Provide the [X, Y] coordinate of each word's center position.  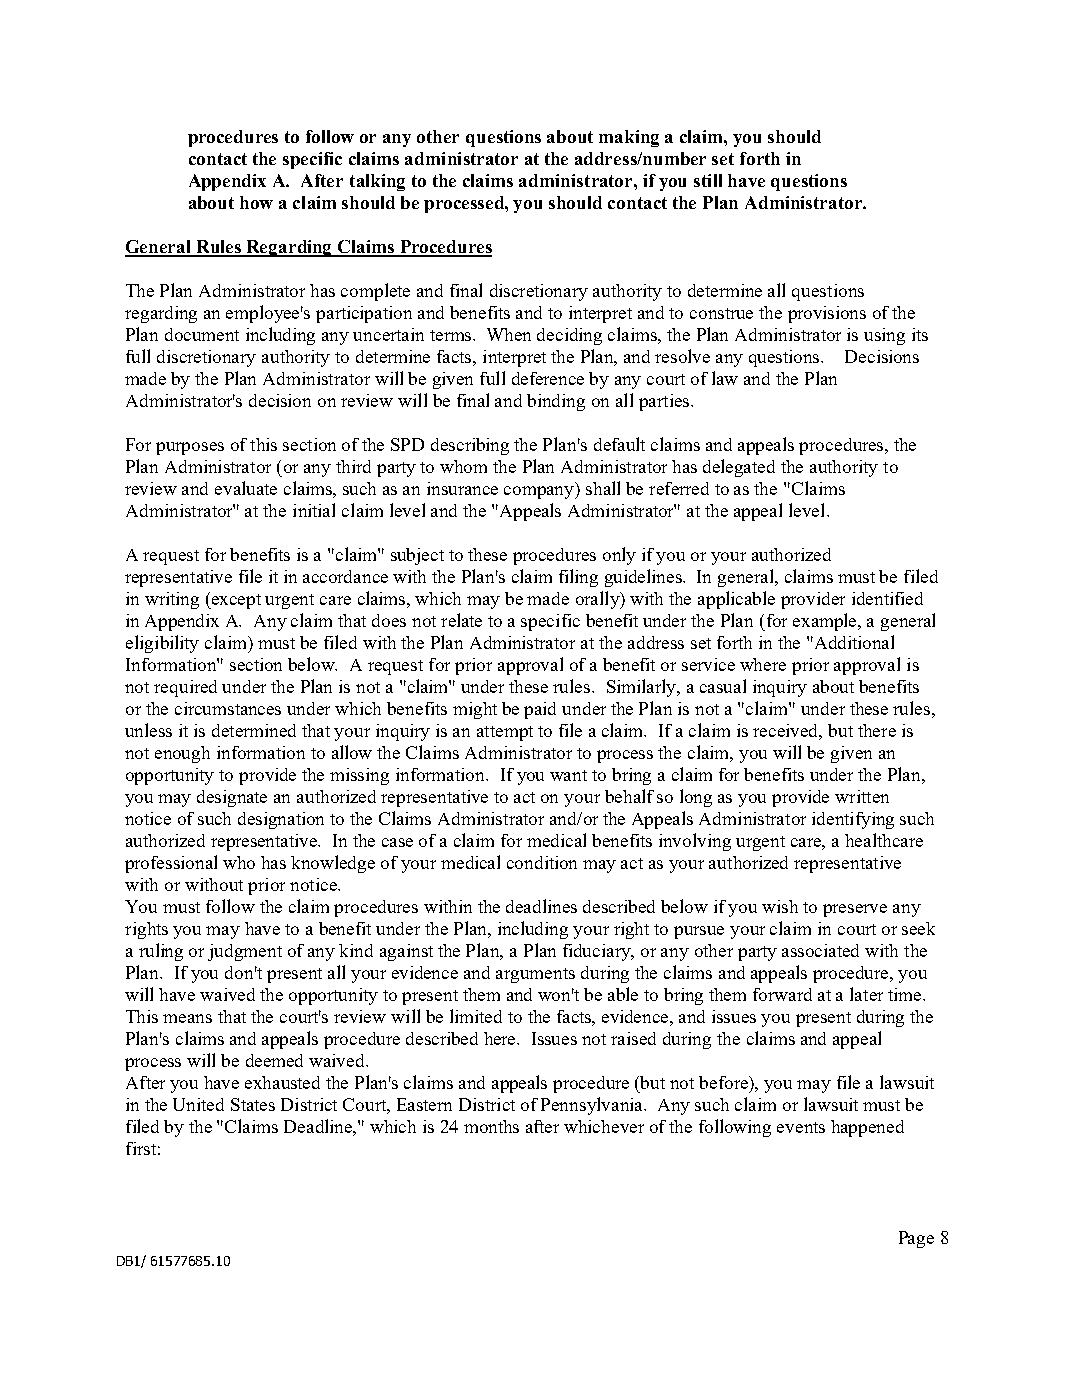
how [256, 202]
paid [540, 710]
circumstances [228, 708]
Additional [853, 642]
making [629, 138]
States [253, 1104]
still [708, 180]
